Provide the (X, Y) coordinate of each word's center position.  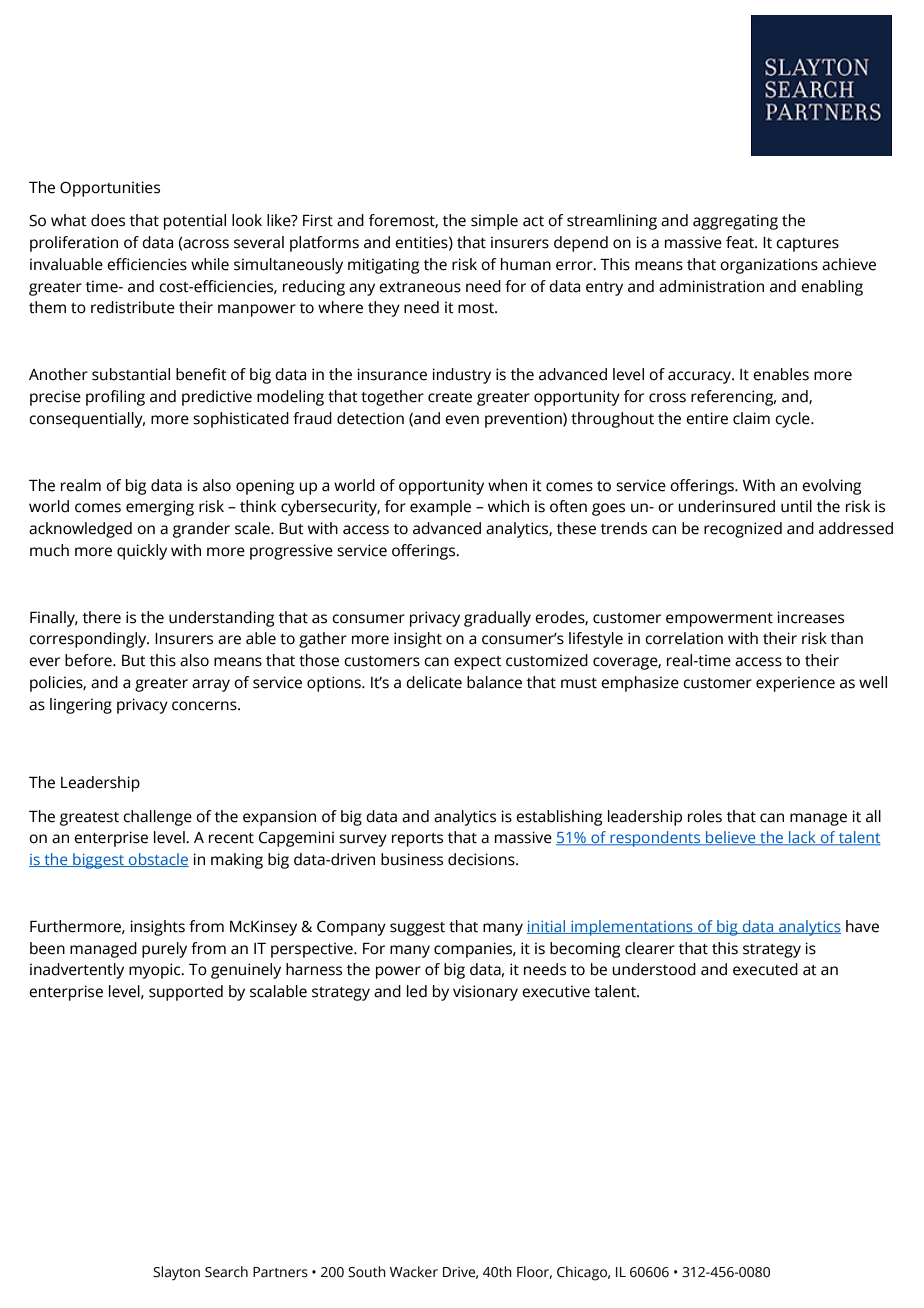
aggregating (735, 222)
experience (795, 684)
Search (226, 1272)
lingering (81, 706)
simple (494, 222)
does (108, 220)
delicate (434, 682)
